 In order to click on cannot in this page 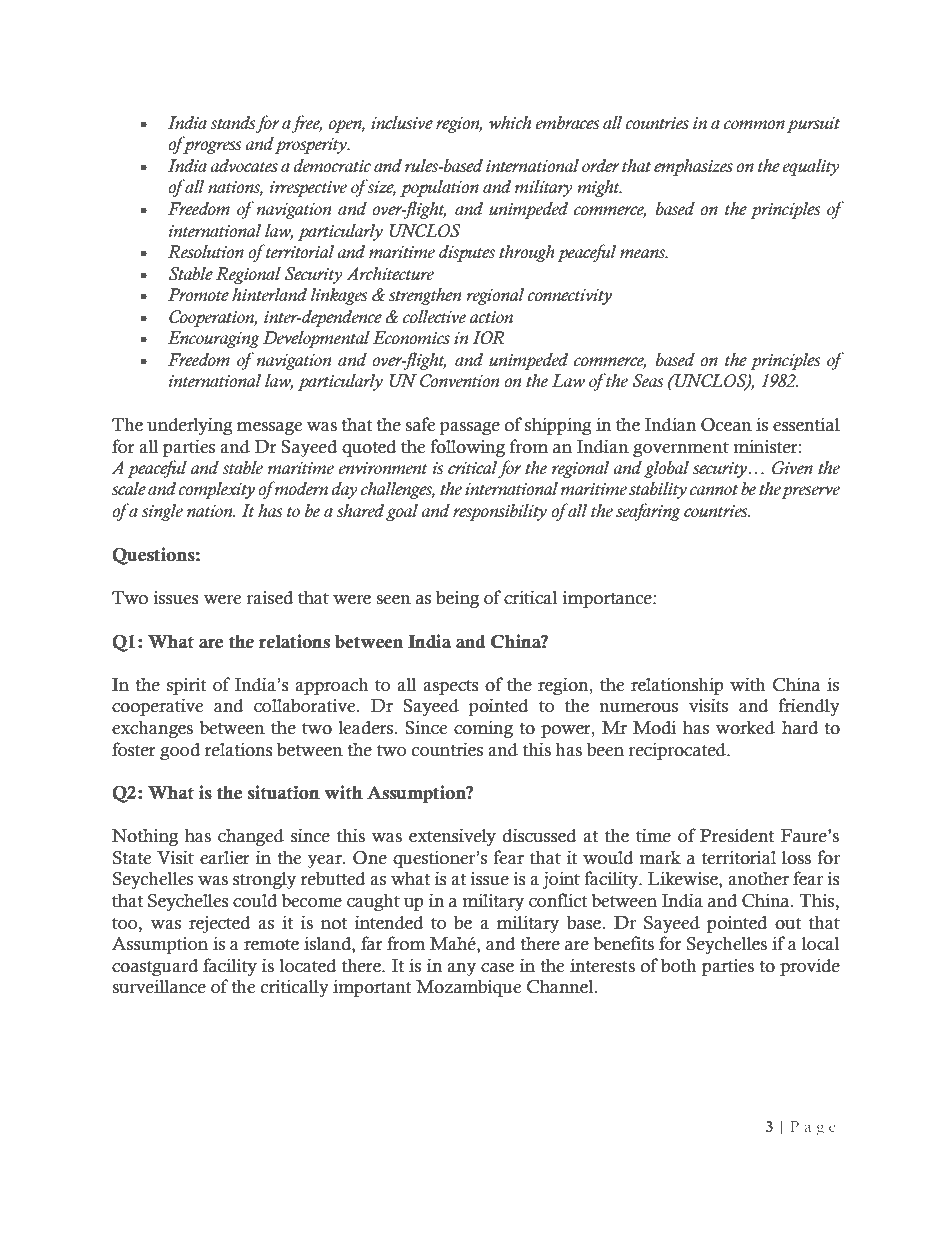, I will do `click(714, 490)`.
